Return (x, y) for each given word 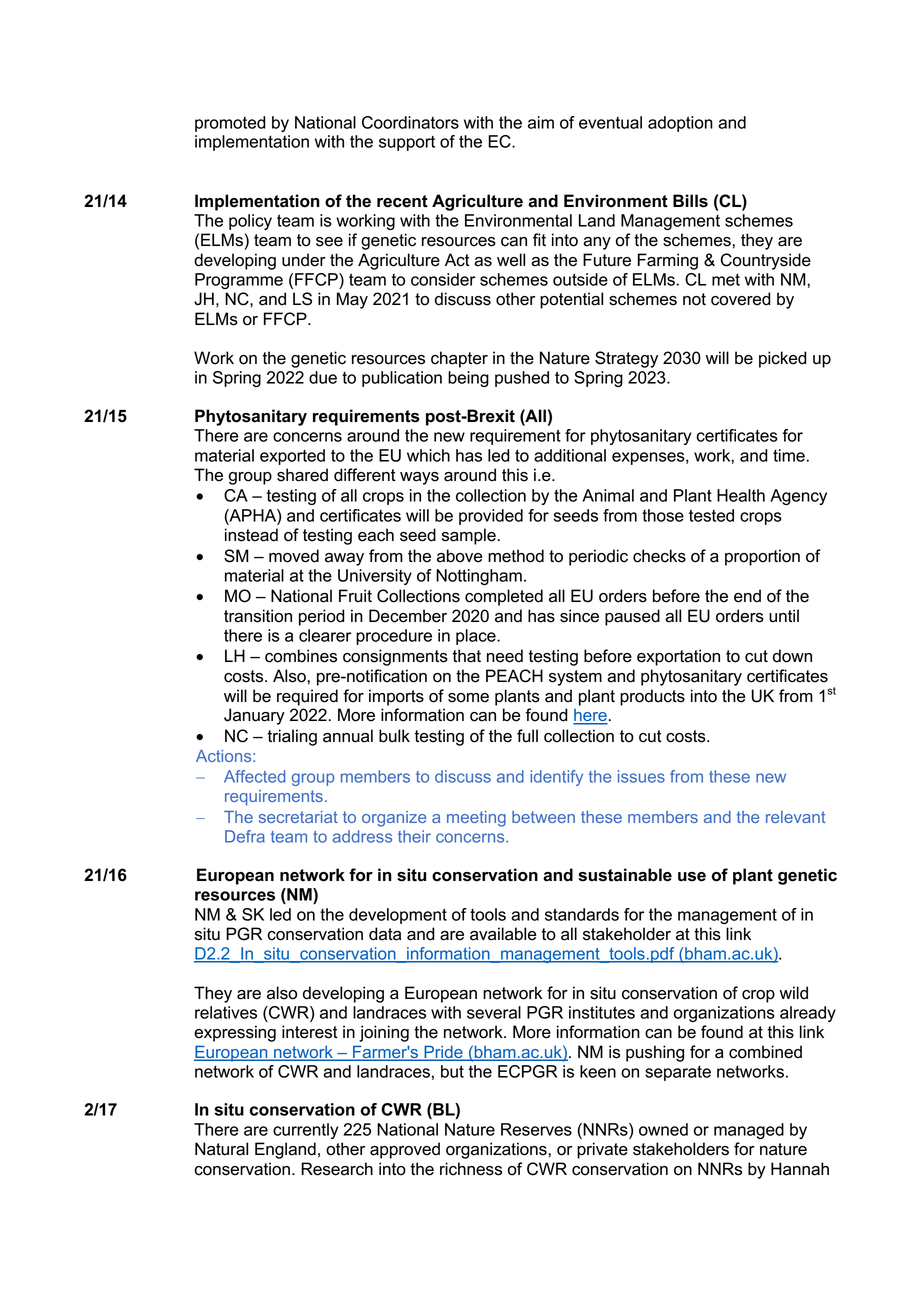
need (505, 656)
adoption (680, 124)
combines (301, 656)
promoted (230, 124)
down (792, 656)
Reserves (536, 1129)
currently (305, 1131)
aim (541, 122)
